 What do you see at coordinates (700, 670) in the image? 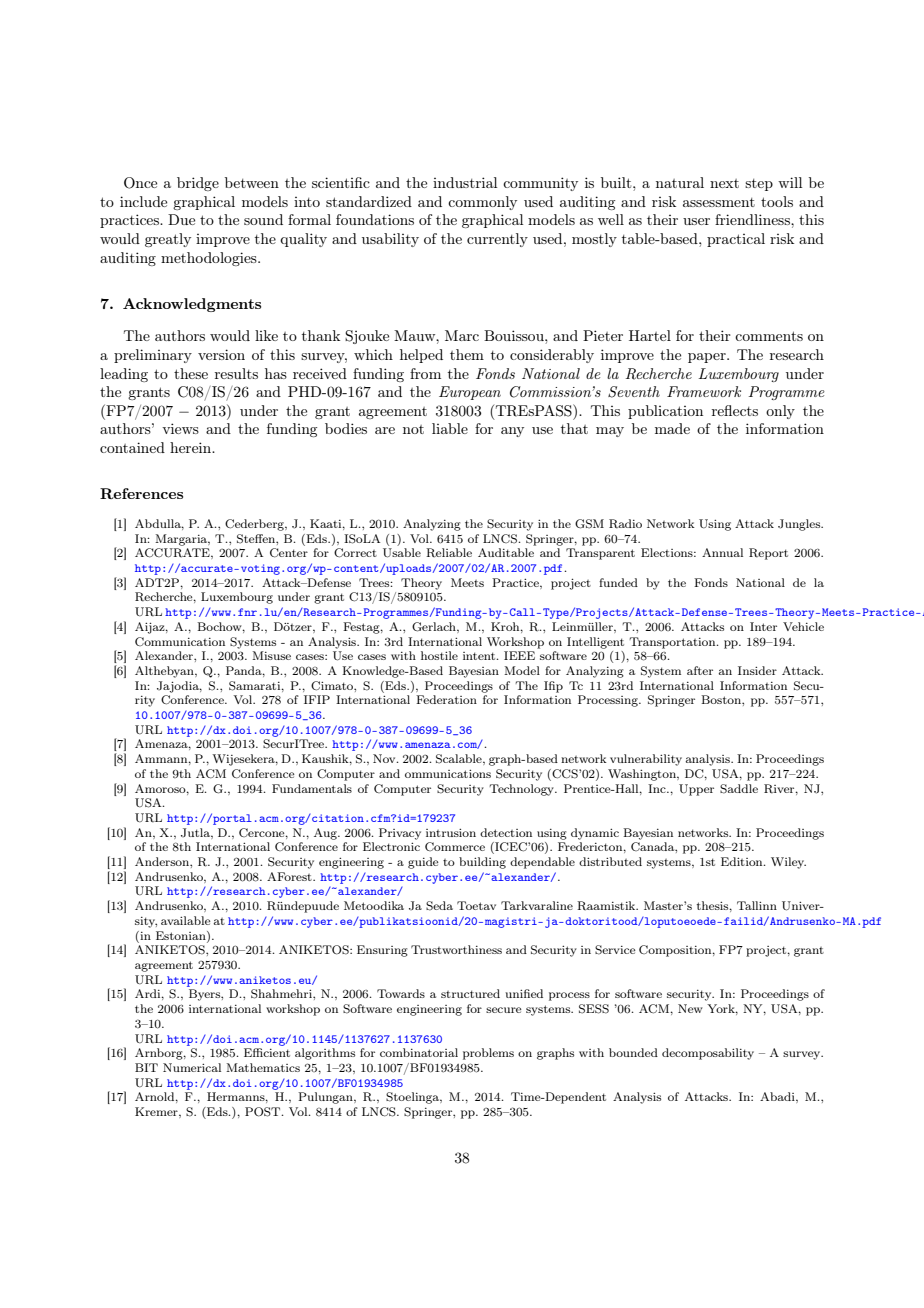
I see `after` at bounding box center [700, 670].
